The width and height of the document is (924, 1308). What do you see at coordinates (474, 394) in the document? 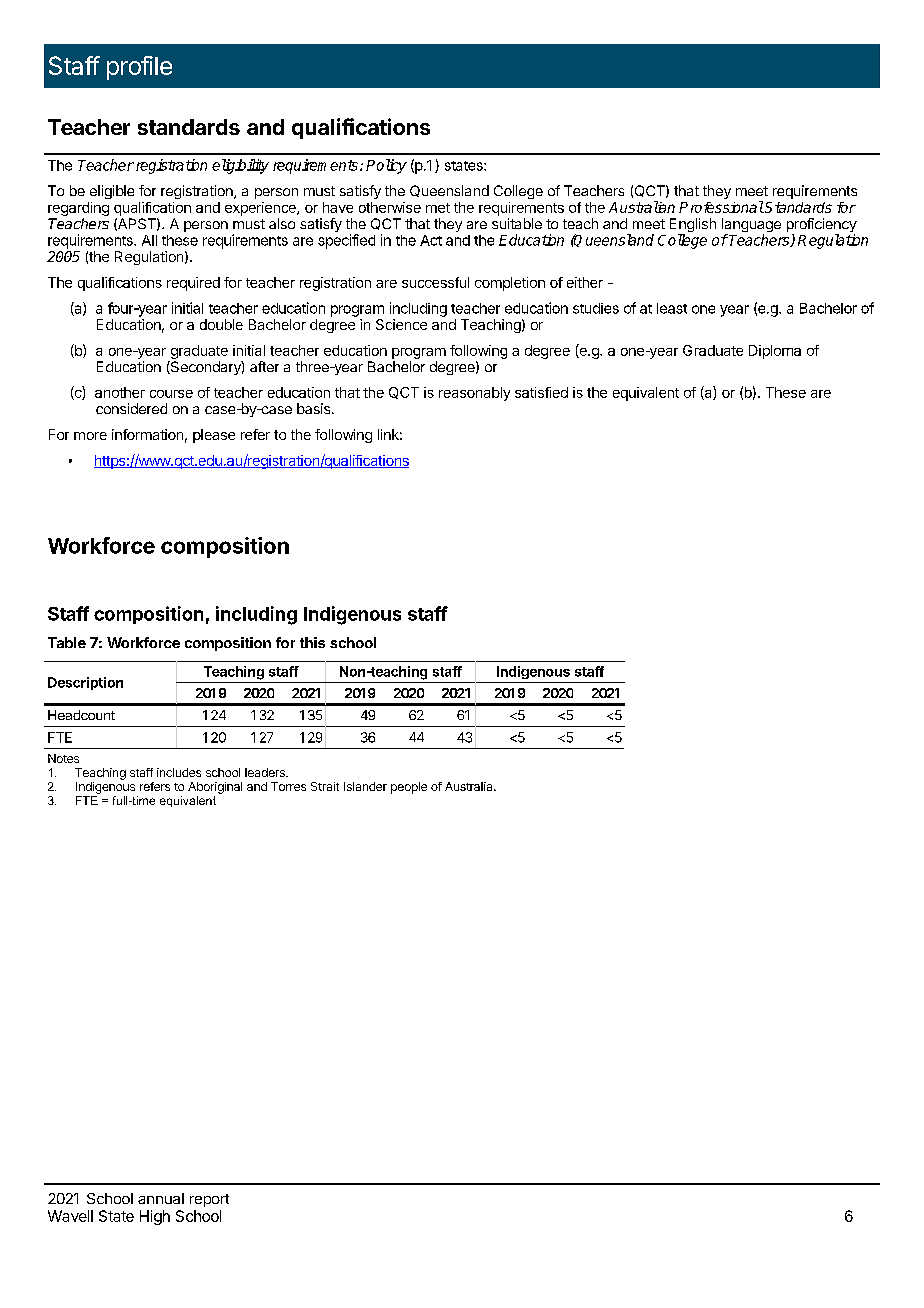
I see `reasonably` at bounding box center [474, 394].
